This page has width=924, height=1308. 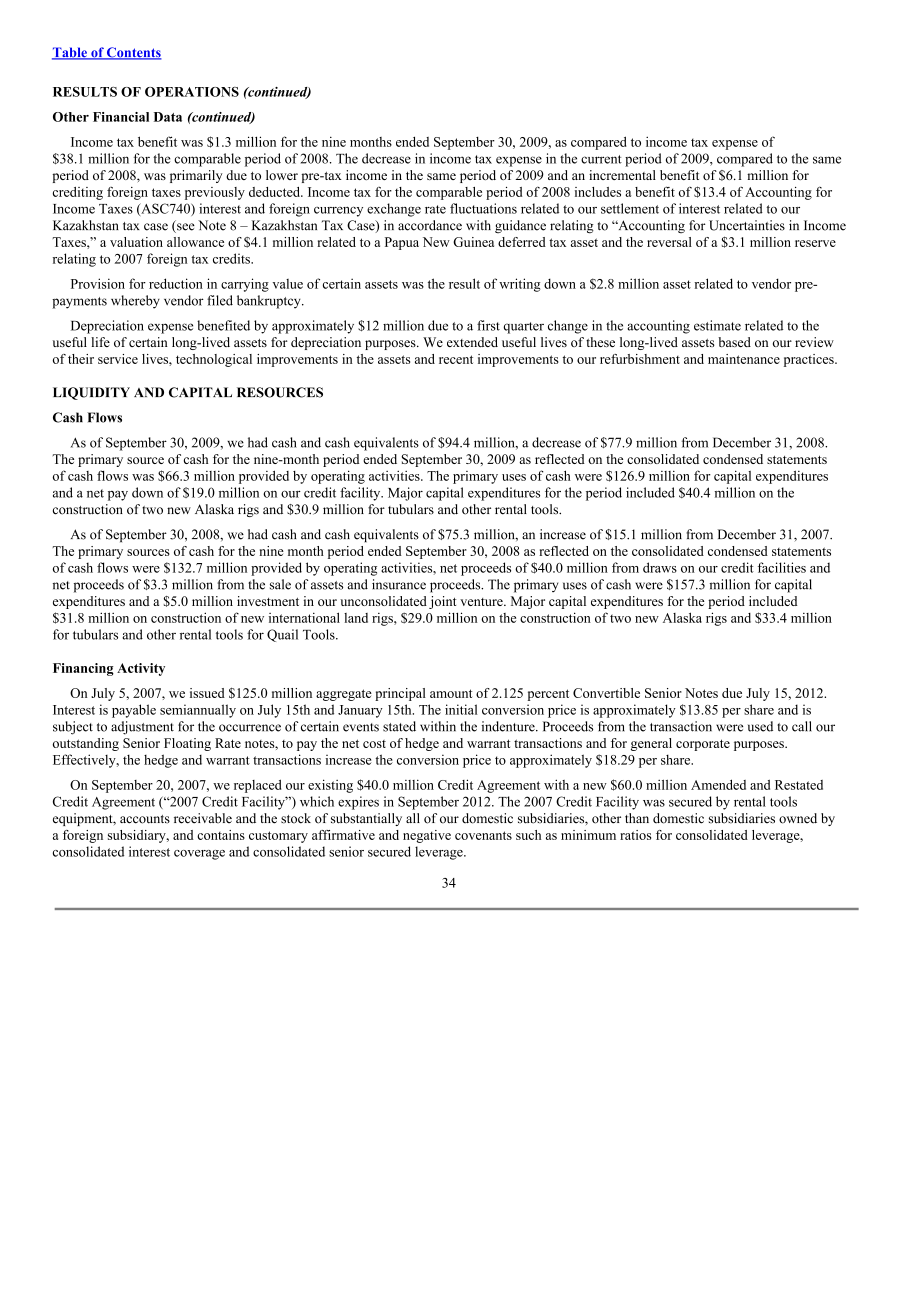 I want to click on reversal, so click(x=669, y=242).
